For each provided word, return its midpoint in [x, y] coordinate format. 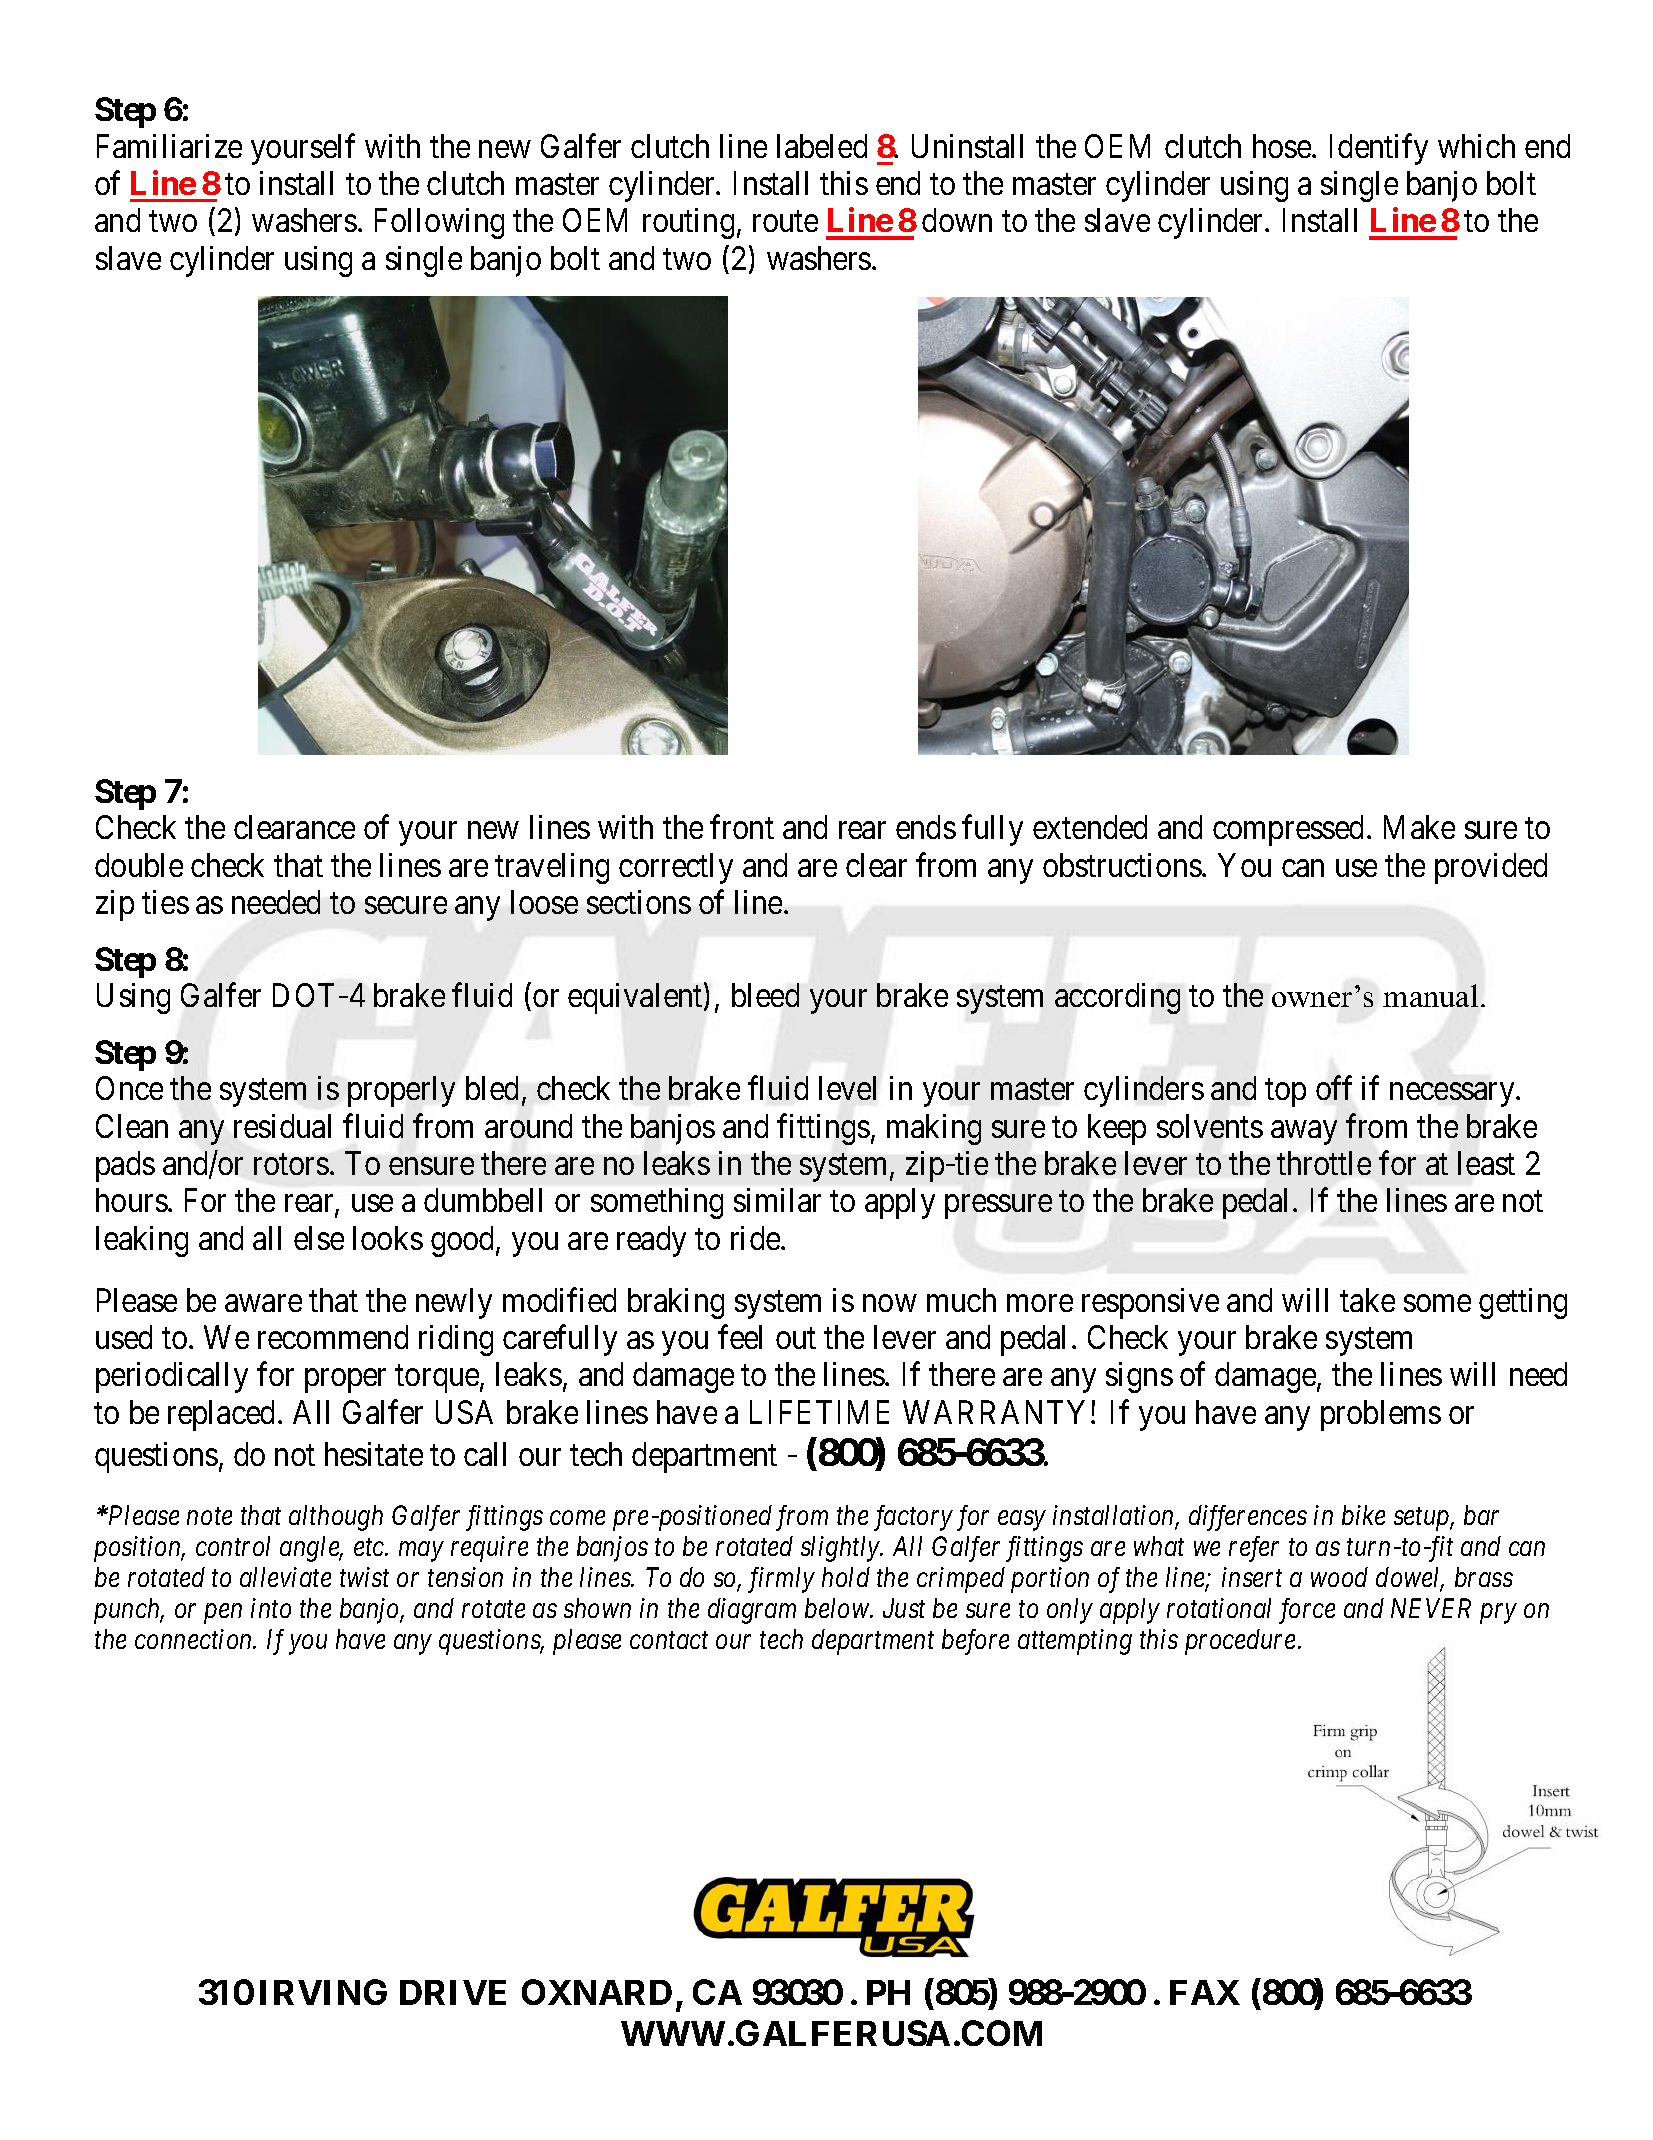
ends [926, 827]
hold [846, 1577]
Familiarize [169, 146]
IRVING [323, 1992]
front [742, 827]
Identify [1379, 149]
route [785, 222]
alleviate [285, 1577]
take [1367, 1300]
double [139, 865]
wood [1339, 1577]
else [319, 1238]
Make [1419, 827]
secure [406, 905]
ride [756, 1238]
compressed [1288, 830]
